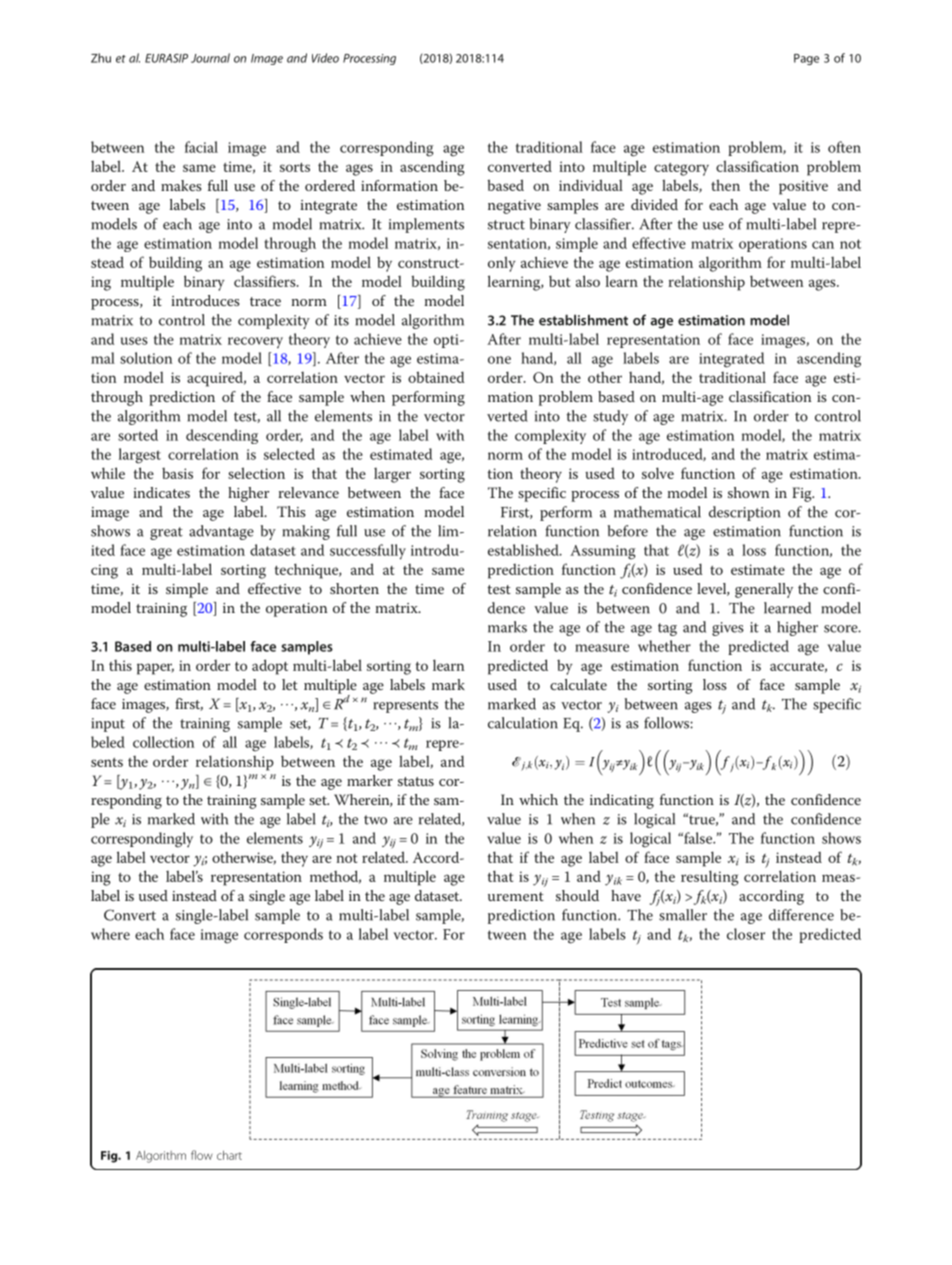  What do you see at coordinates (229, 1155) in the screenshot?
I see `chart` at bounding box center [229, 1155].
